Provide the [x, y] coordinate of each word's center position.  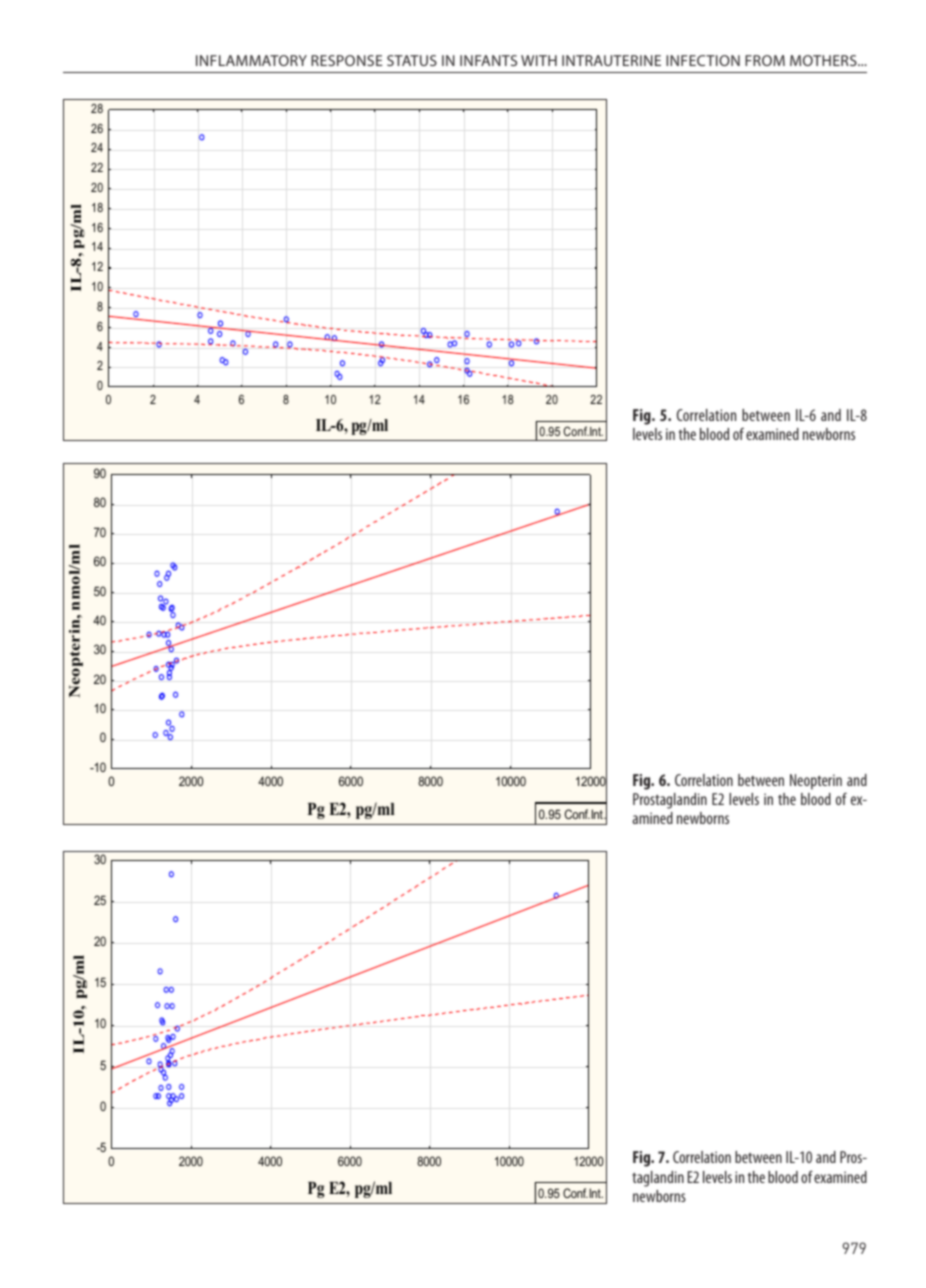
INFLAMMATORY [251, 60]
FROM [765, 60]
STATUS [412, 60]
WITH [539, 60]
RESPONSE [347, 60]
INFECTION [703, 60]
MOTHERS [824, 60]
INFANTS [488, 60]
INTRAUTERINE [611, 60]
